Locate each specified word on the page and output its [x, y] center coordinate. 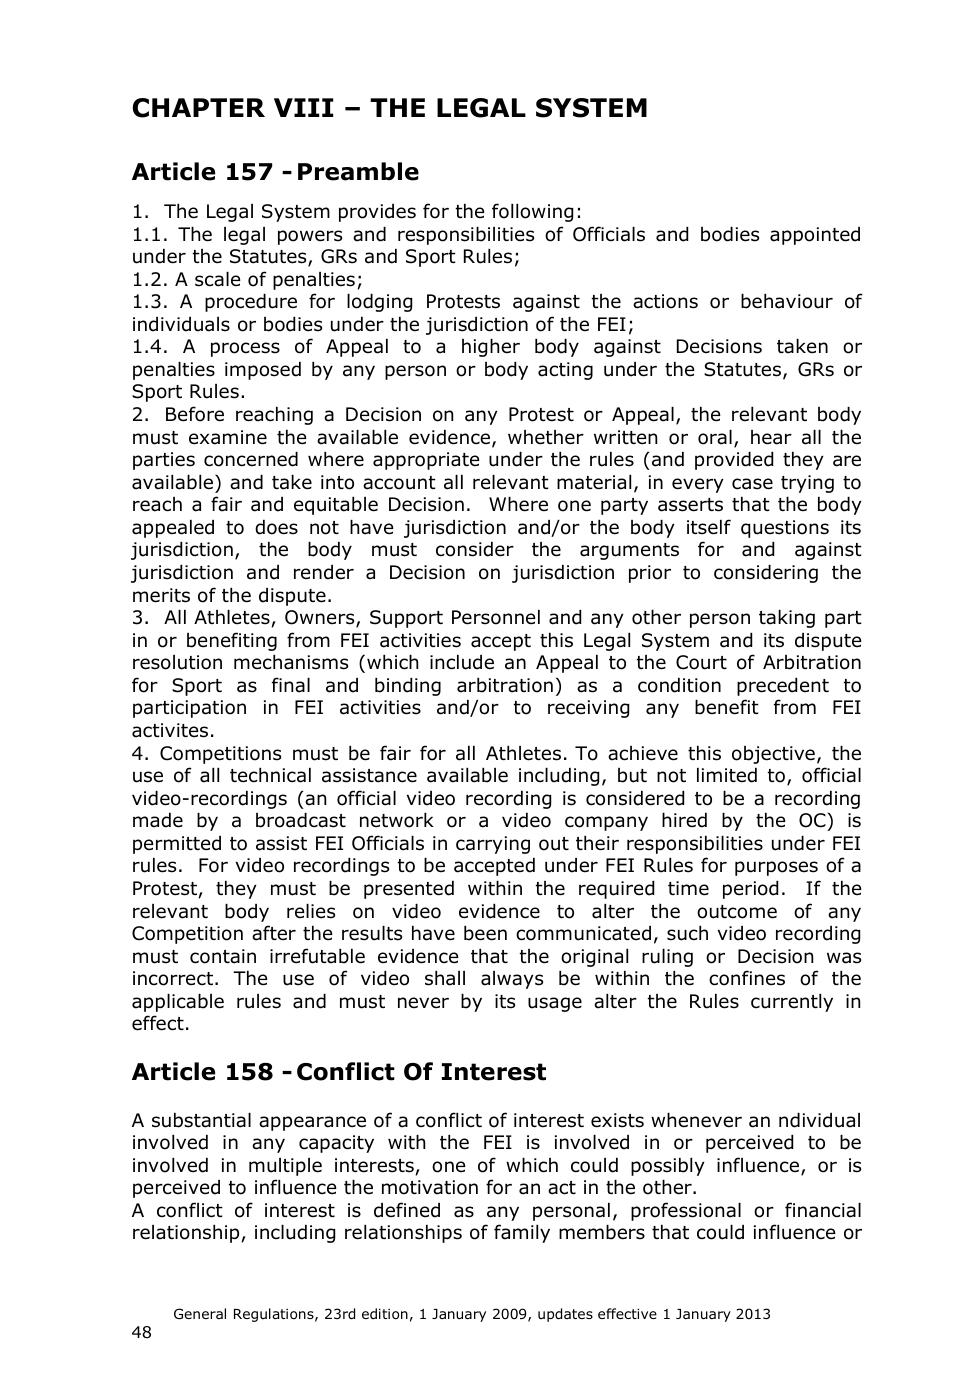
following [532, 212]
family [522, 1233]
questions [785, 529]
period [750, 890]
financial [823, 1210]
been [485, 933]
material [594, 482]
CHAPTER [199, 108]
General [200, 1313]
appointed [815, 236]
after [274, 933]
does [276, 527]
